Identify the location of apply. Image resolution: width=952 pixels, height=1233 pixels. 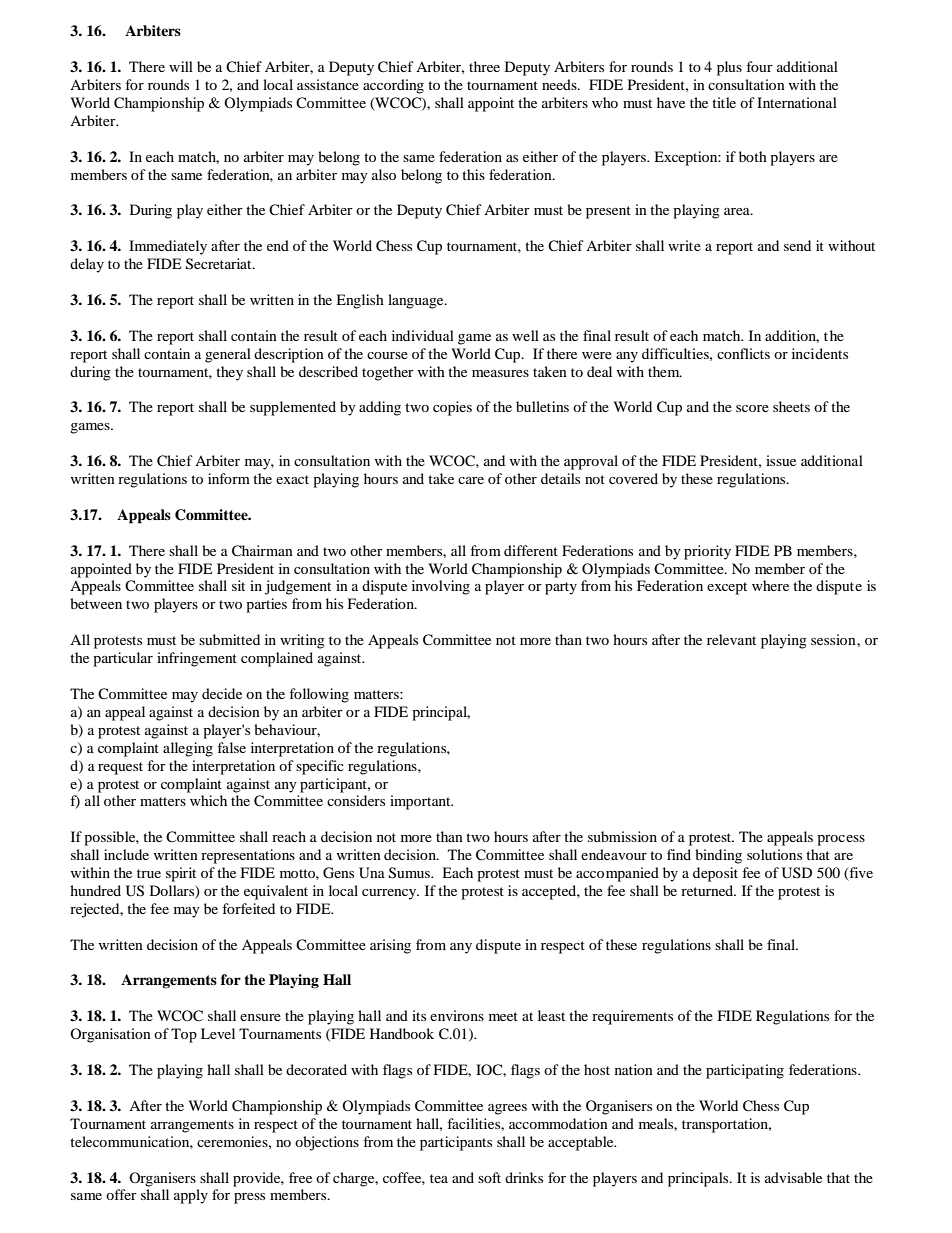
(191, 1196).
